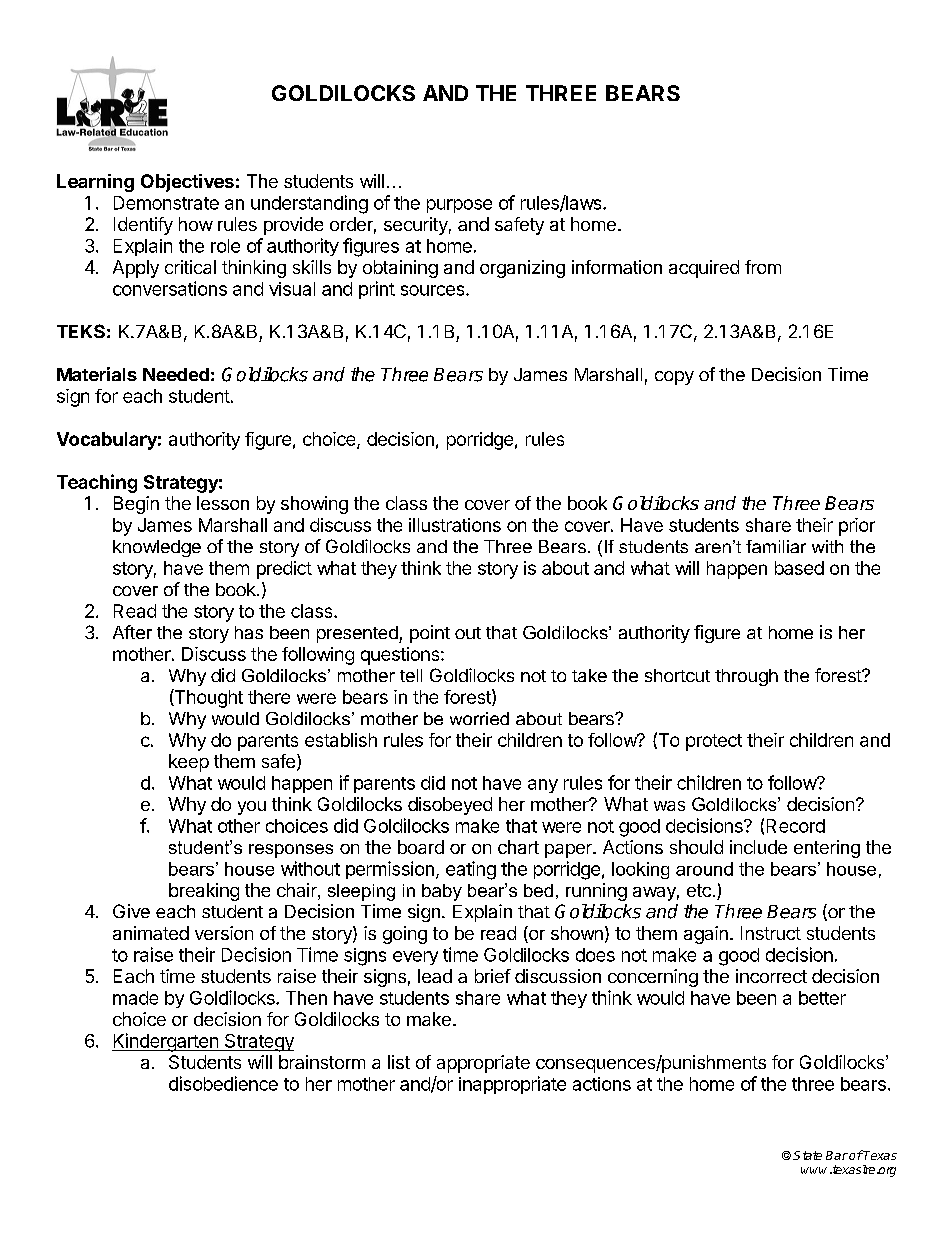 The image size is (952, 1233). Describe the element at coordinates (166, 203) in the page. I see `Demonstrate` at that location.
